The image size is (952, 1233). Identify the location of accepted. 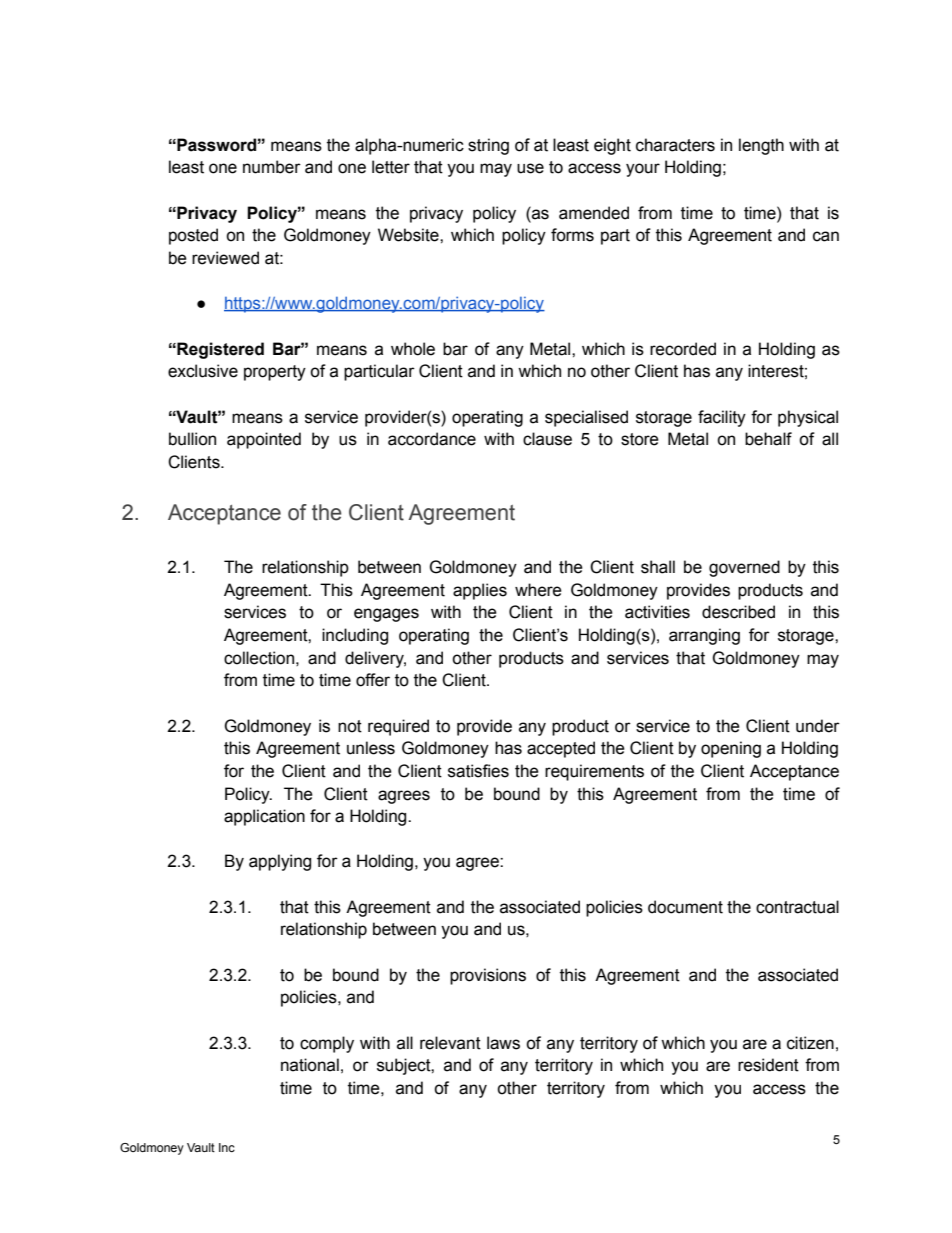
(561, 749).
